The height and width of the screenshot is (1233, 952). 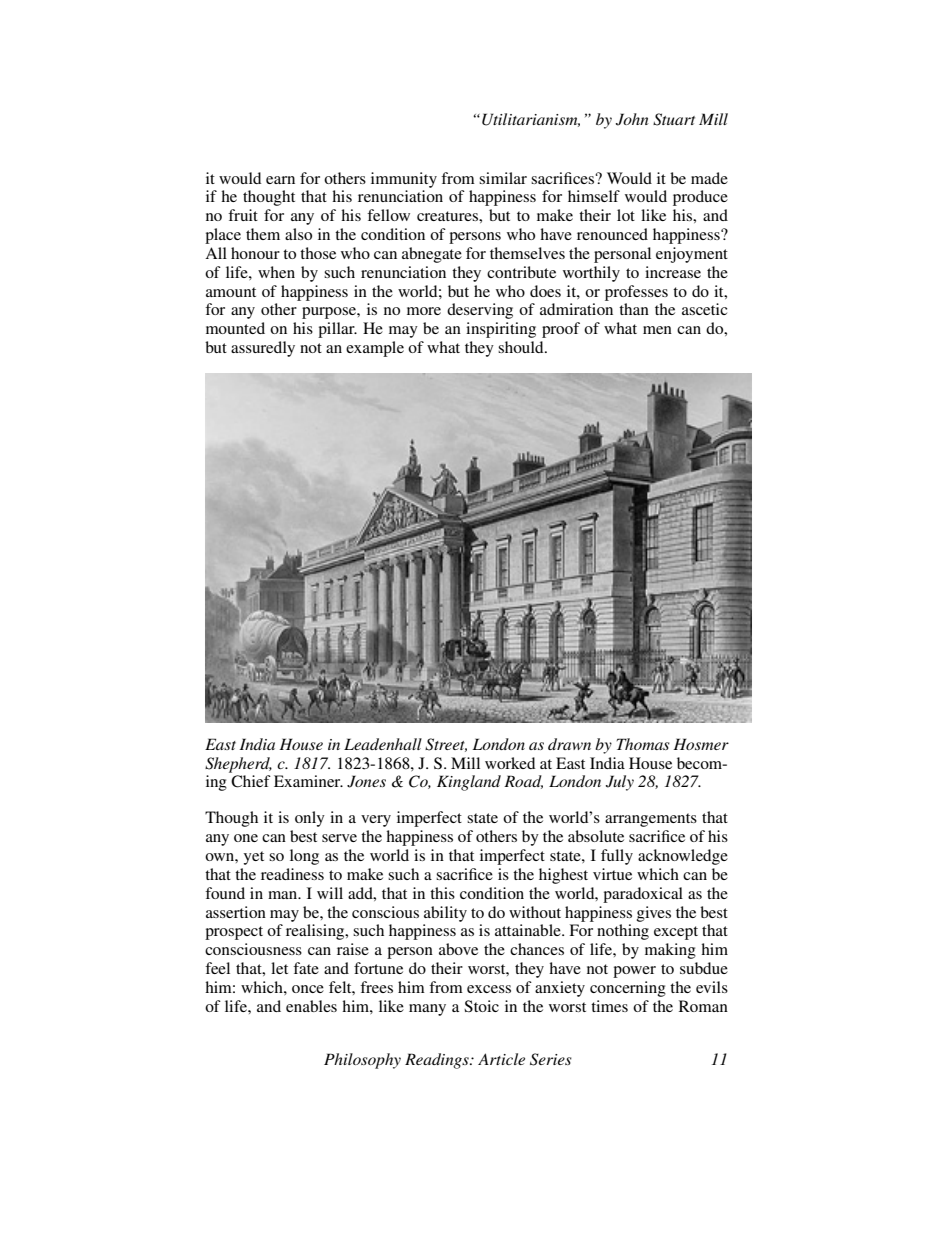 What do you see at coordinates (632, 119) in the screenshot?
I see `John` at bounding box center [632, 119].
